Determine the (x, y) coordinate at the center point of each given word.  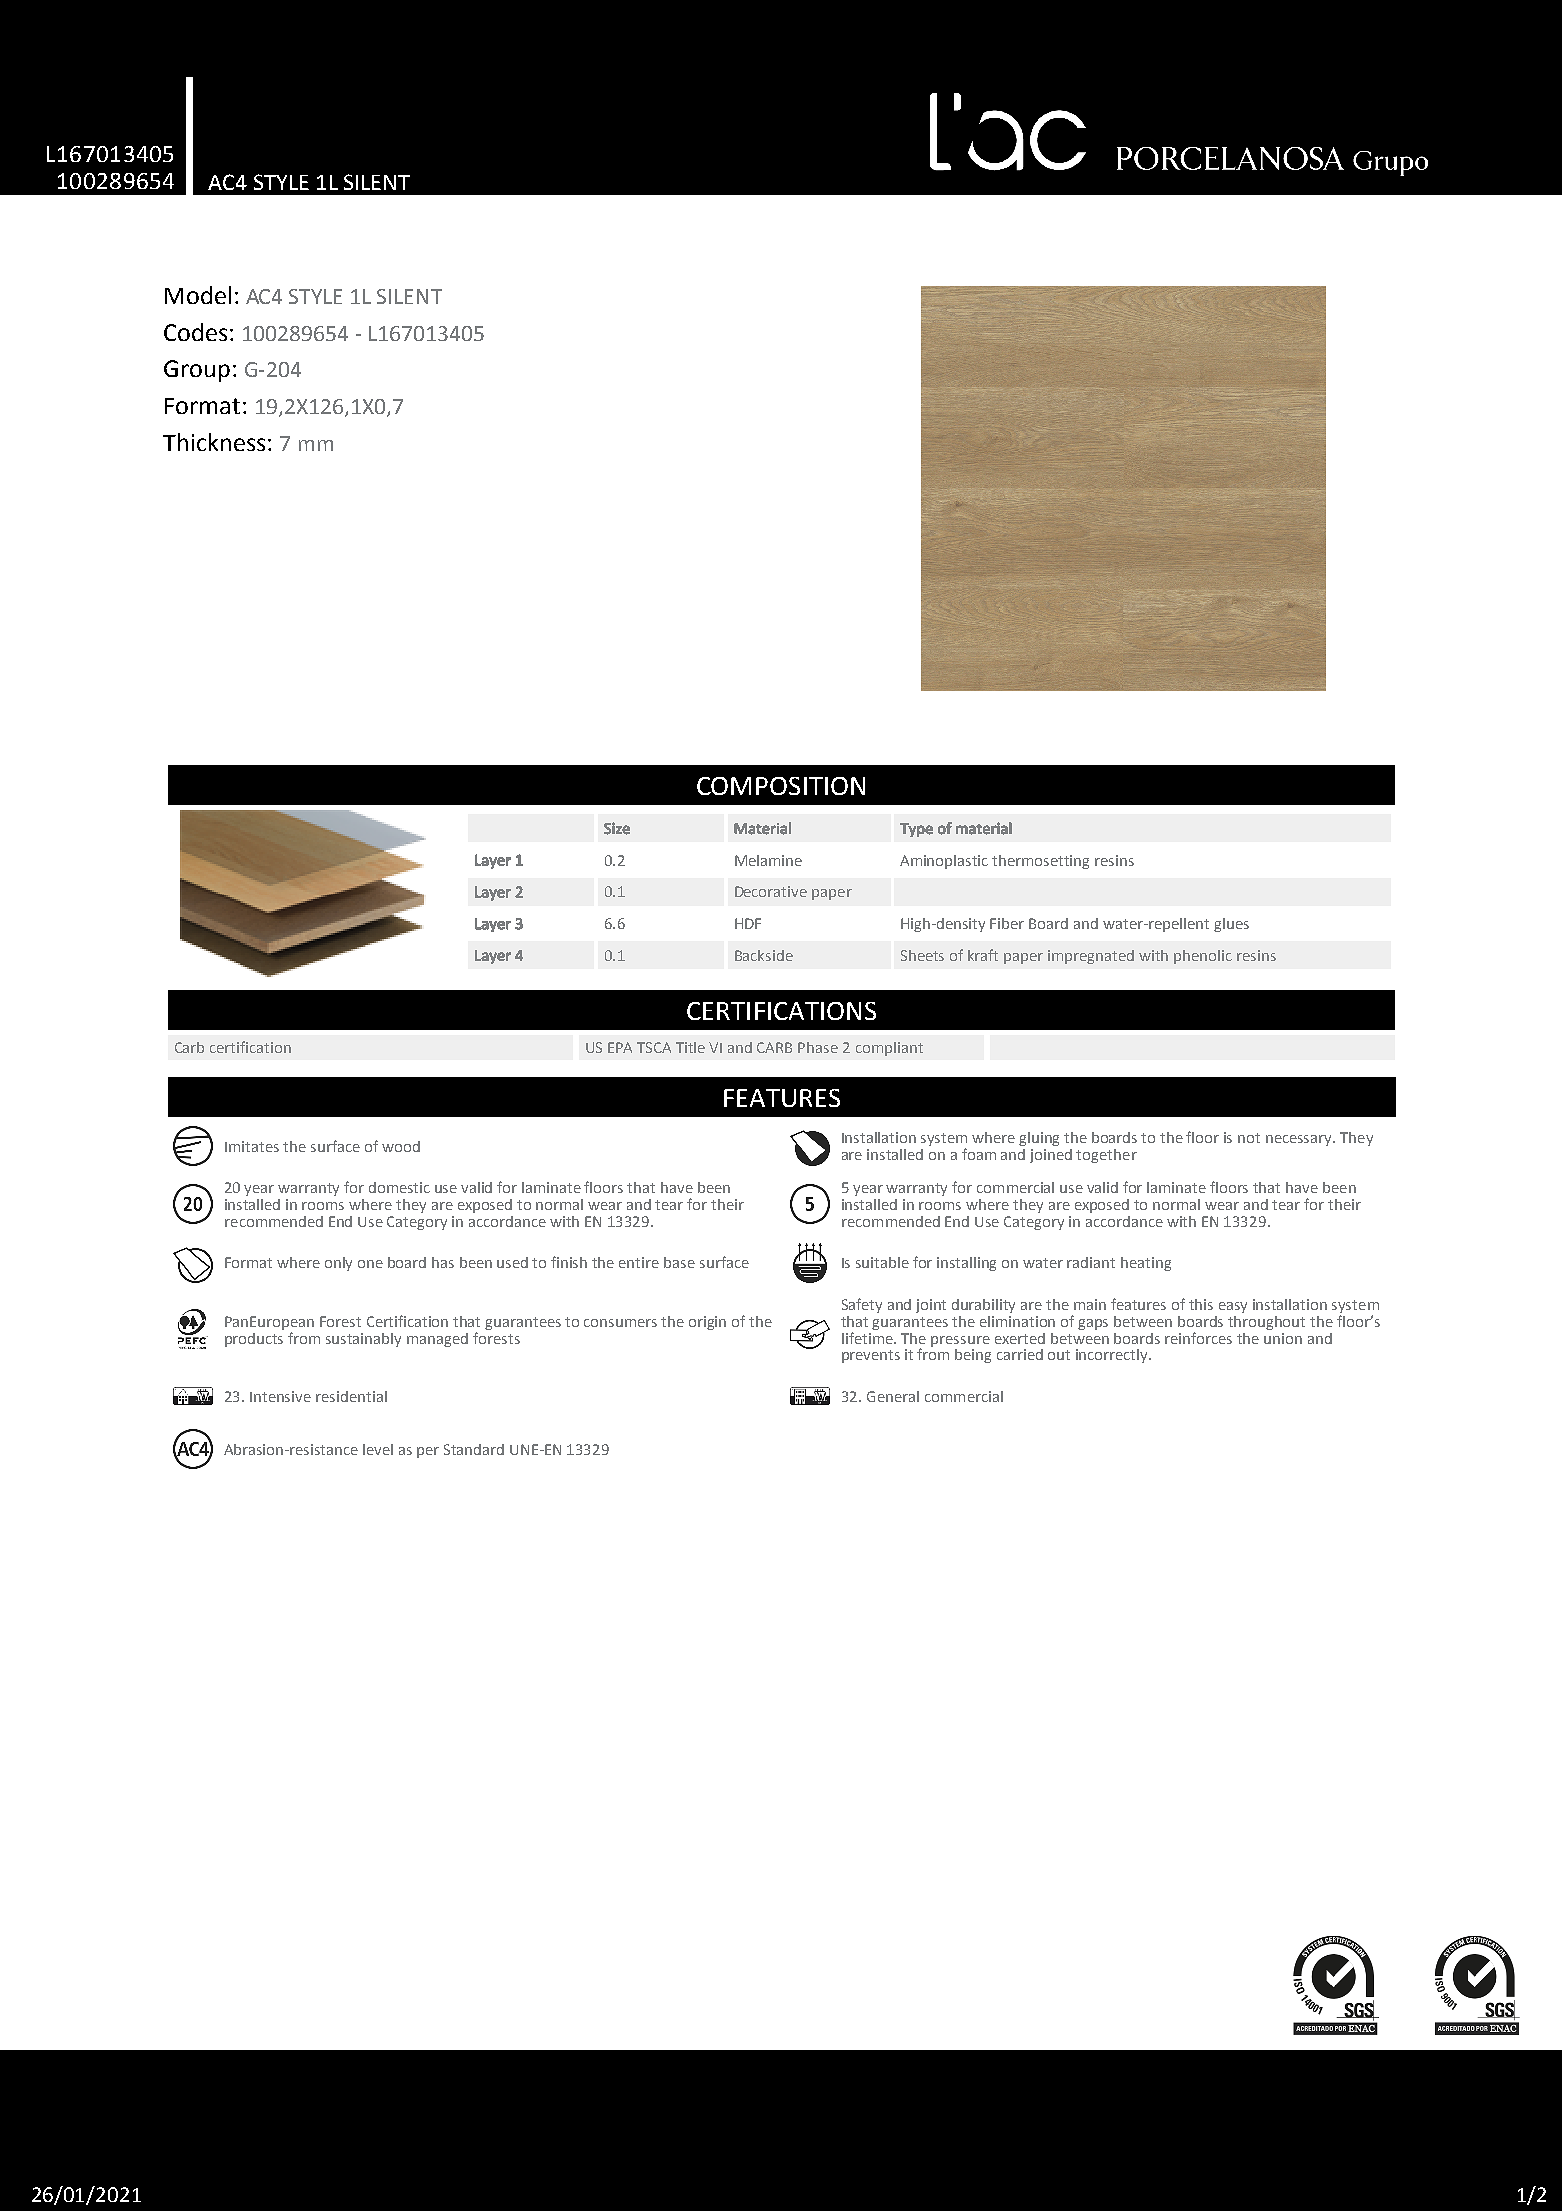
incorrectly (1113, 1356)
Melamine (768, 860)
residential (351, 1396)
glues (1231, 925)
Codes (195, 332)
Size (617, 828)
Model (198, 295)
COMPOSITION (781, 786)
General (893, 1396)
